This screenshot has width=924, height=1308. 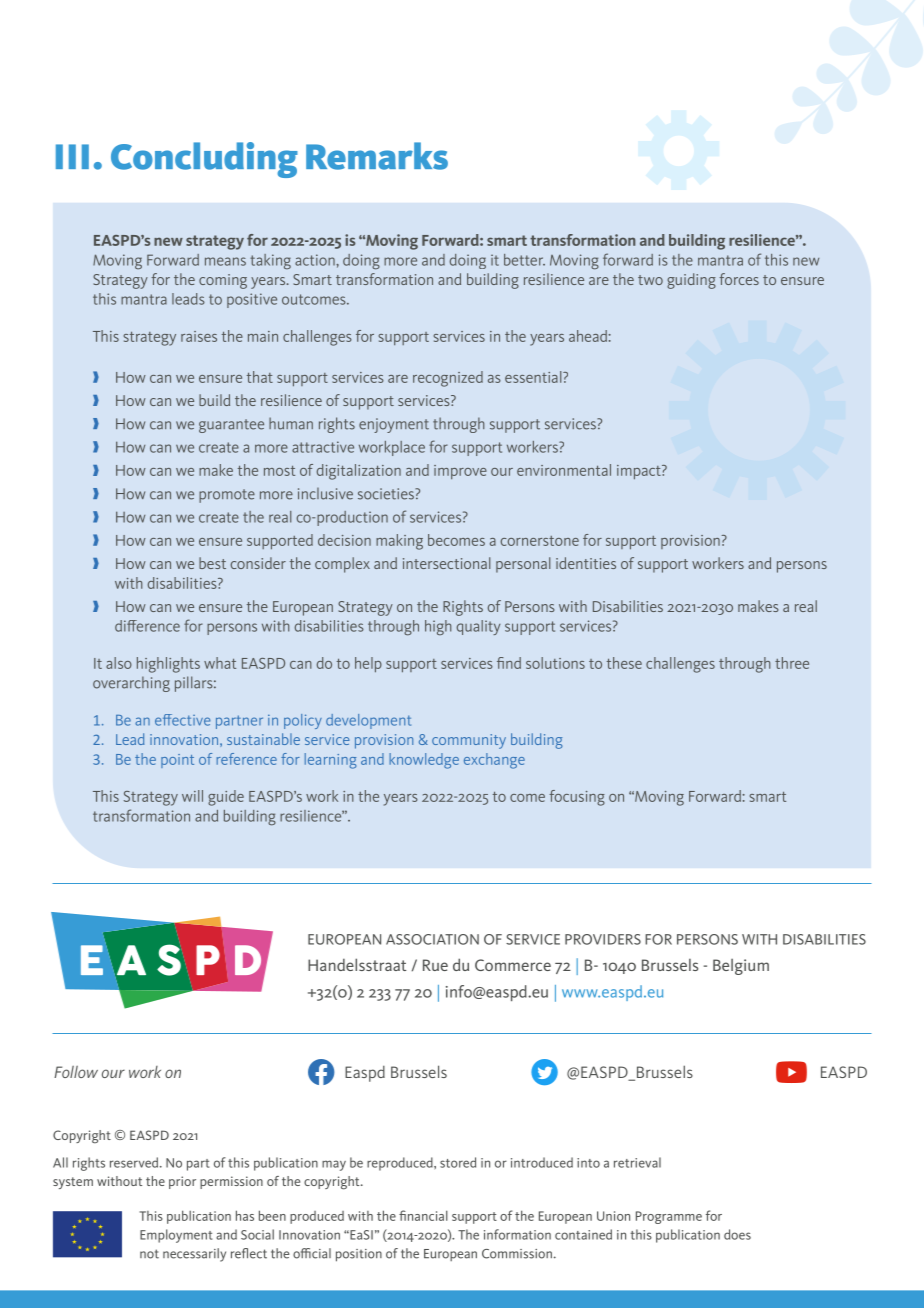 What do you see at coordinates (435, 965) in the screenshot?
I see `Rue` at bounding box center [435, 965].
